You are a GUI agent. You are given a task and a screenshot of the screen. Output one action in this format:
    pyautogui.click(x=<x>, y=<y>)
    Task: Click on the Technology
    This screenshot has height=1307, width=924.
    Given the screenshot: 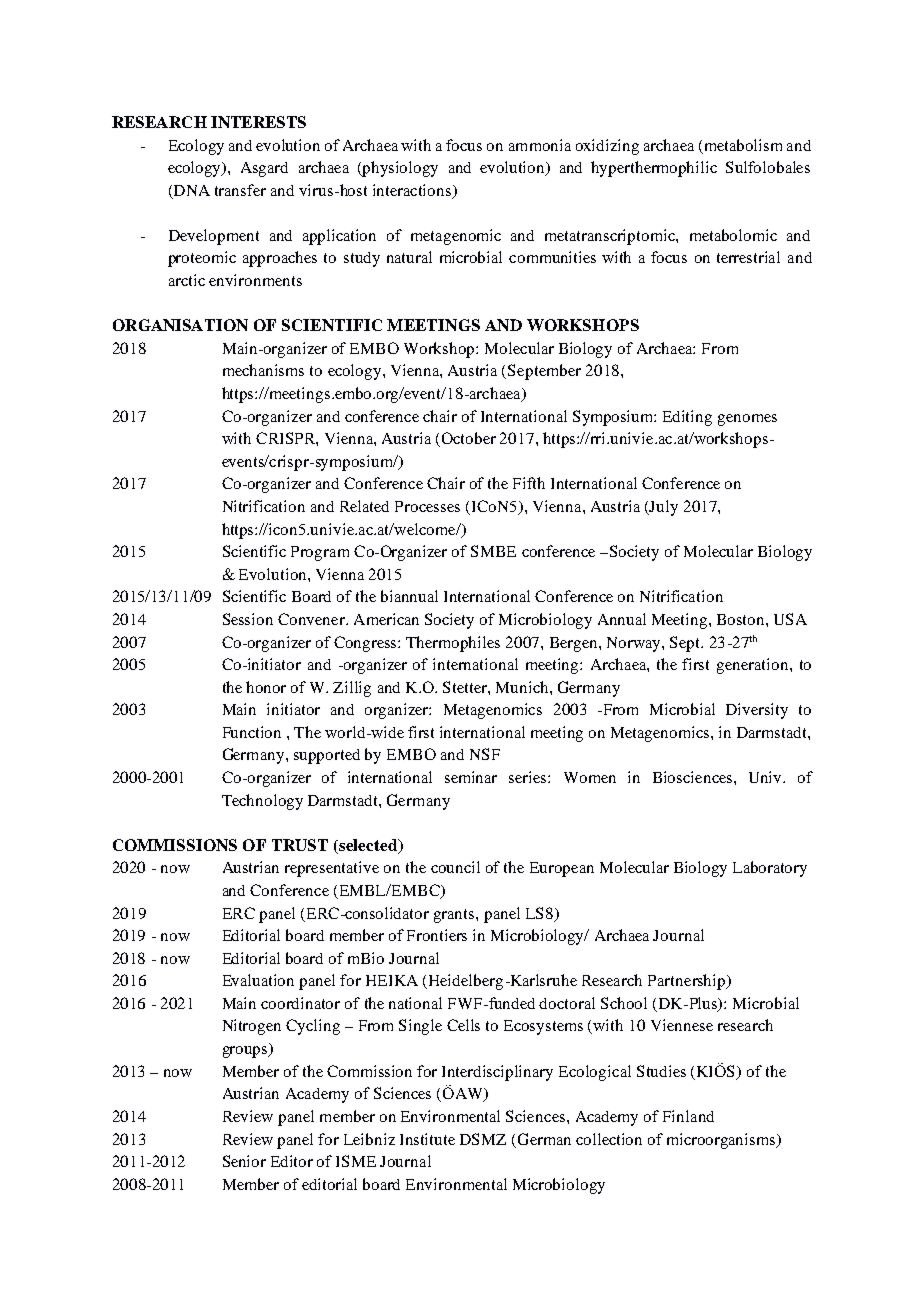 What is the action you would take?
    pyautogui.click(x=262, y=802)
